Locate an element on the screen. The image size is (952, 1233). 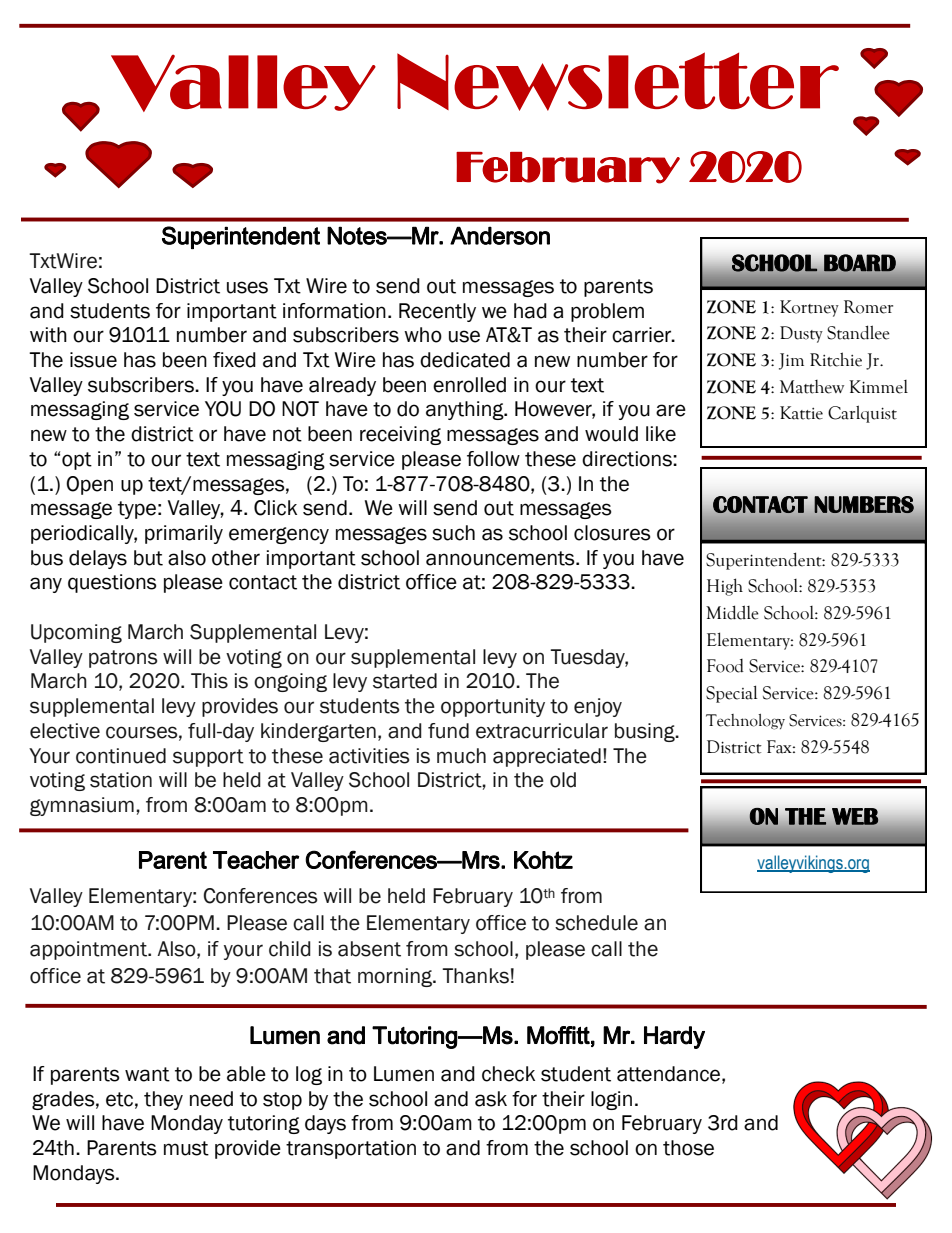
station is located at coordinates (121, 780).
